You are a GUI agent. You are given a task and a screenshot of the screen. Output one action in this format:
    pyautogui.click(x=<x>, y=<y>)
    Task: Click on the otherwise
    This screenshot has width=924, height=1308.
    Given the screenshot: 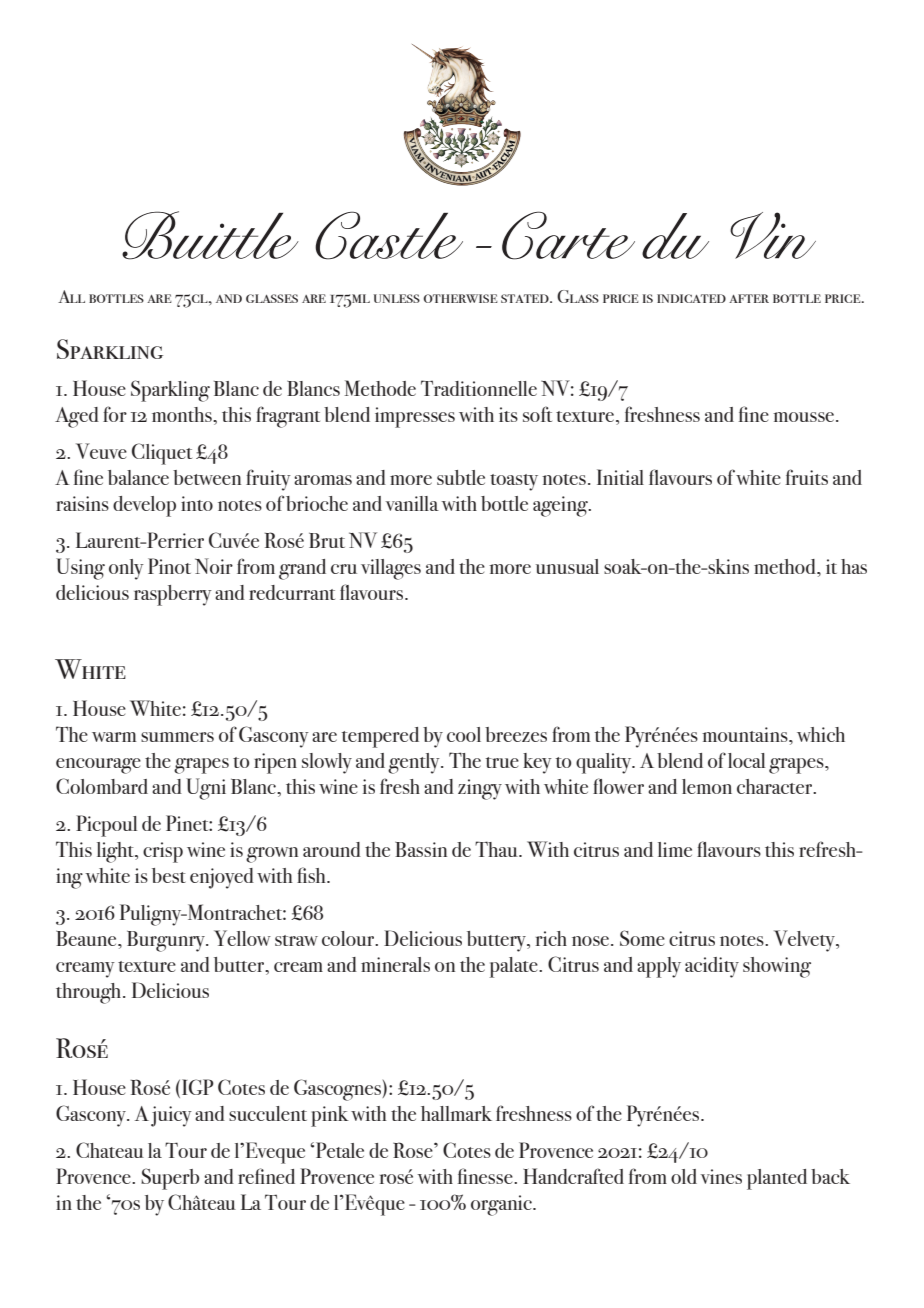 What is the action you would take?
    pyautogui.click(x=461, y=298)
